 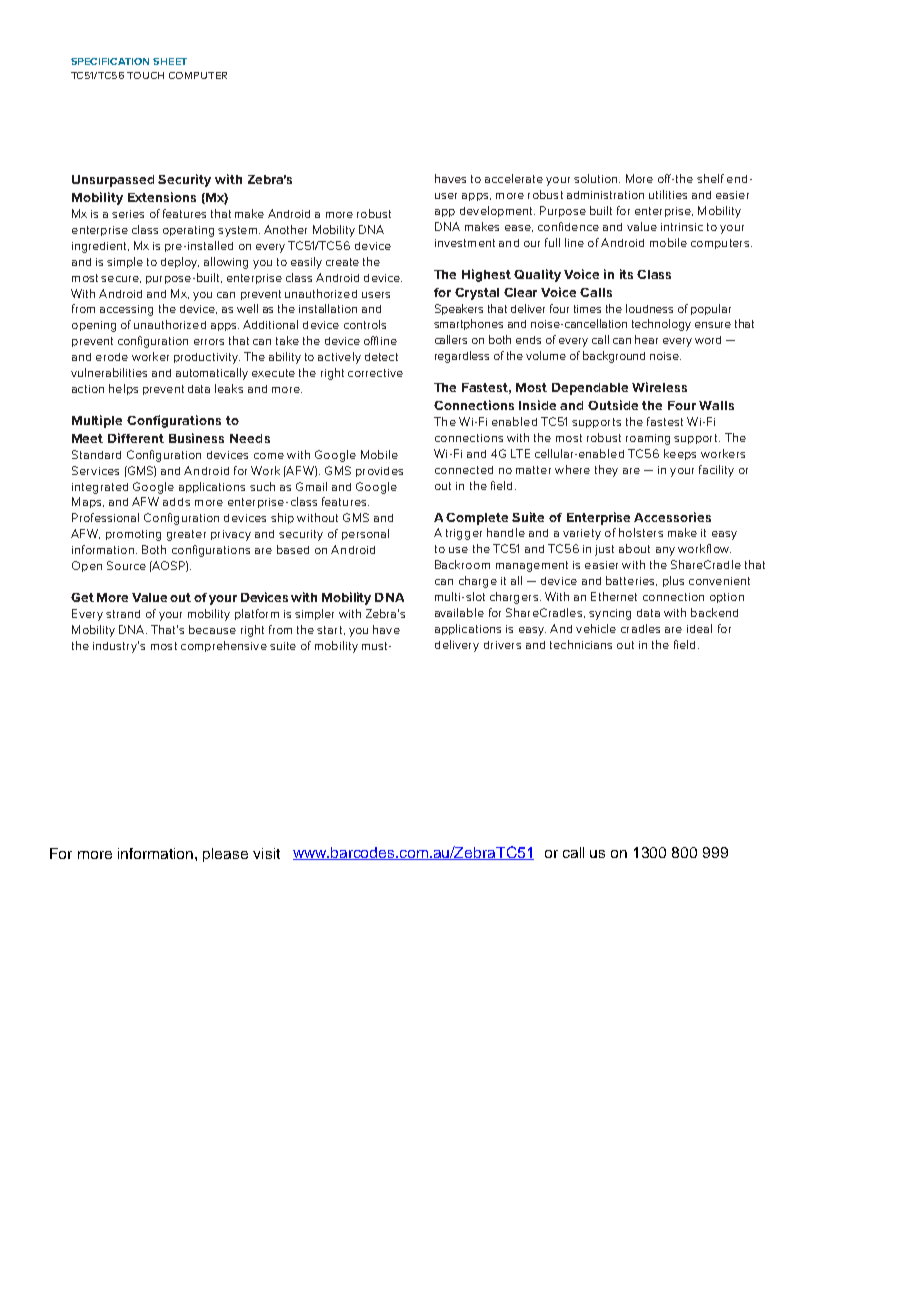 What do you see at coordinates (381, 357) in the screenshot?
I see `detect` at bounding box center [381, 357].
